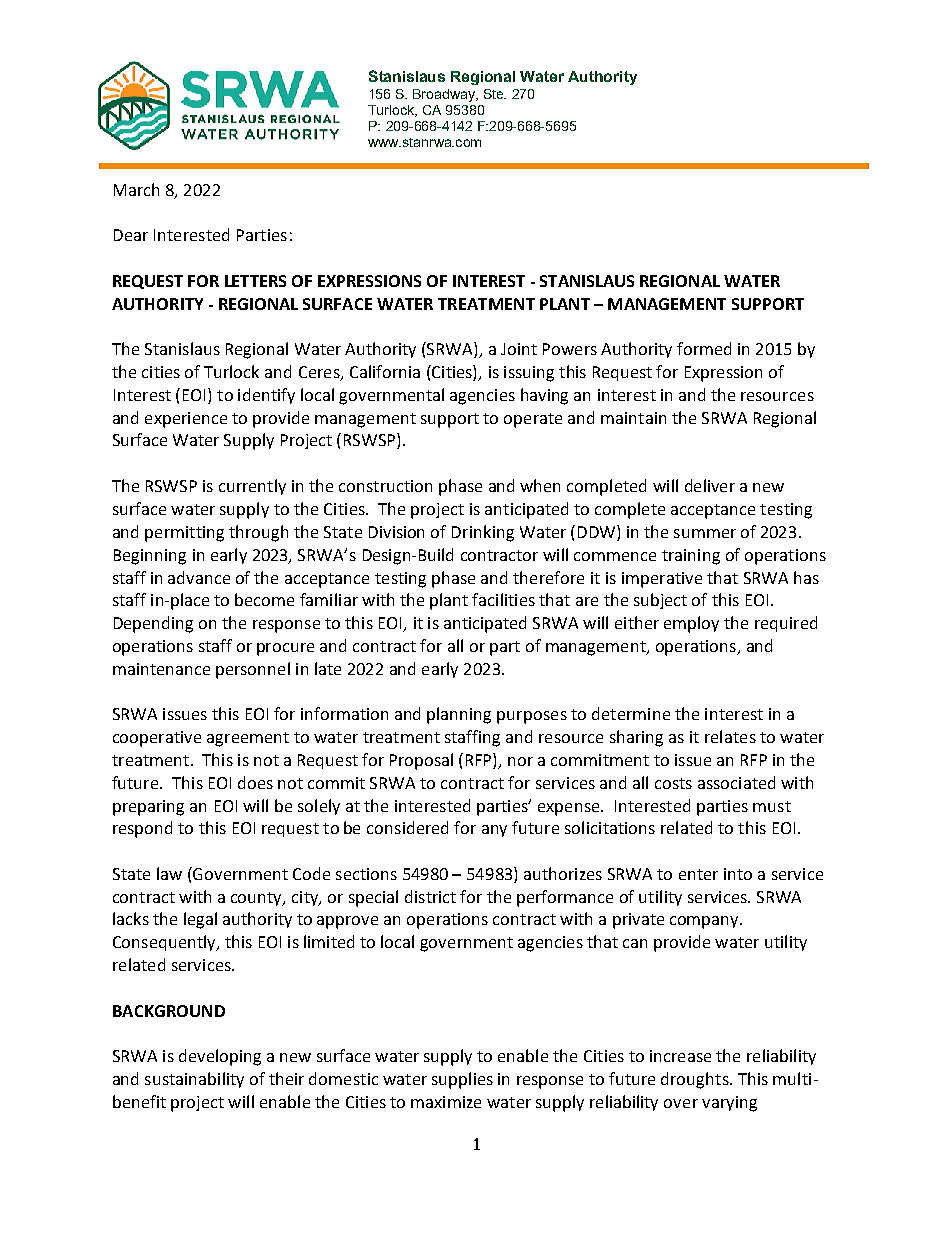 Image resolution: width=952 pixels, height=1233 pixels. Describe the element at coordinates (736, 782) in the document. I see `associated` at that location.
